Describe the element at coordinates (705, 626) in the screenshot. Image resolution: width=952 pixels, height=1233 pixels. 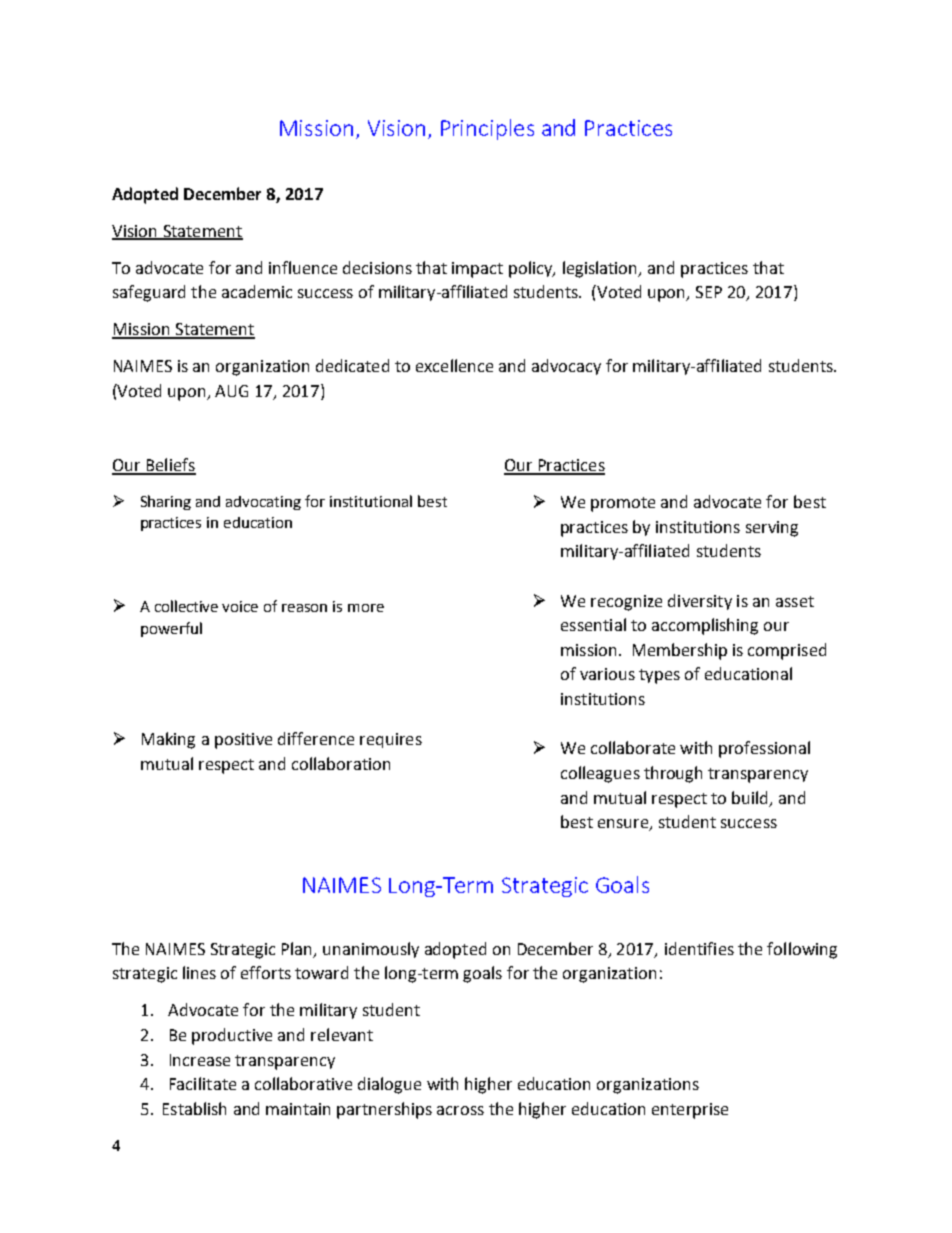
I see `accomplishing` at that location.
